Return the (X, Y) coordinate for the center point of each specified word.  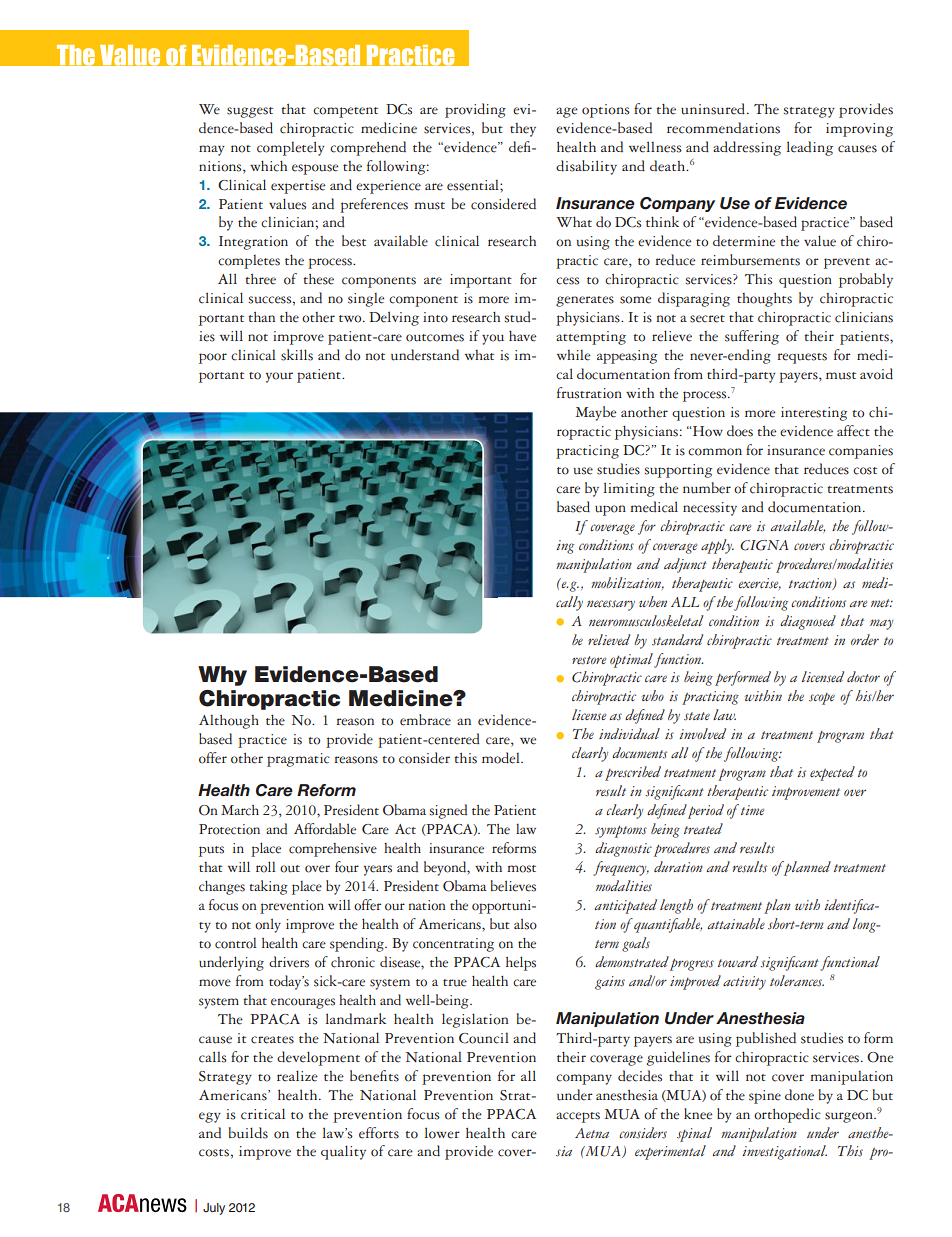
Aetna (592, 1133)
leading (810, 148)
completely (291, 148)
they (523, 130)
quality (343, 1152)
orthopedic (787, 1115)
